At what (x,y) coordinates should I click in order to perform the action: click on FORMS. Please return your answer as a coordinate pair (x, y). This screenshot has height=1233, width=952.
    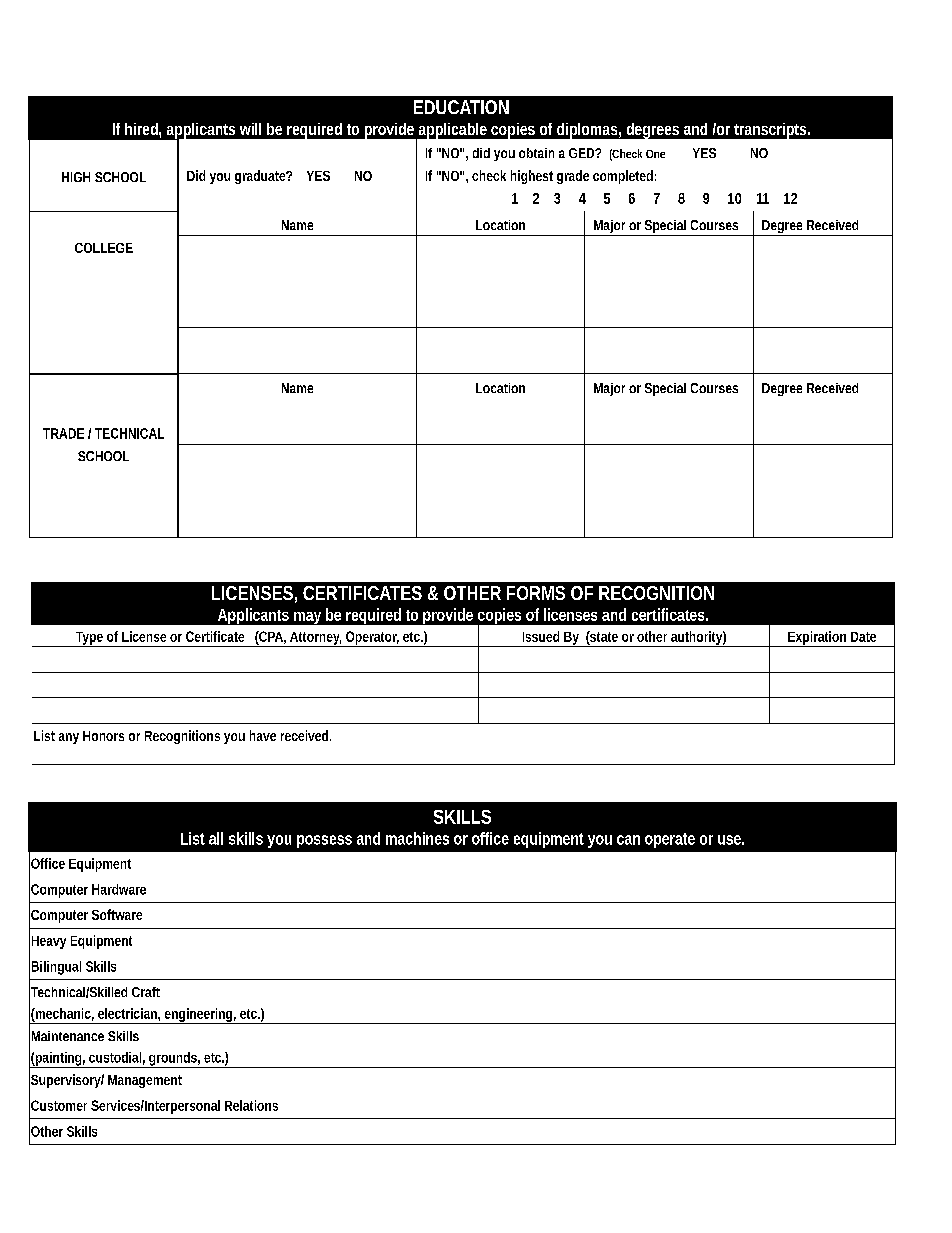
    Looking at the image, I should click on (536, 593).
